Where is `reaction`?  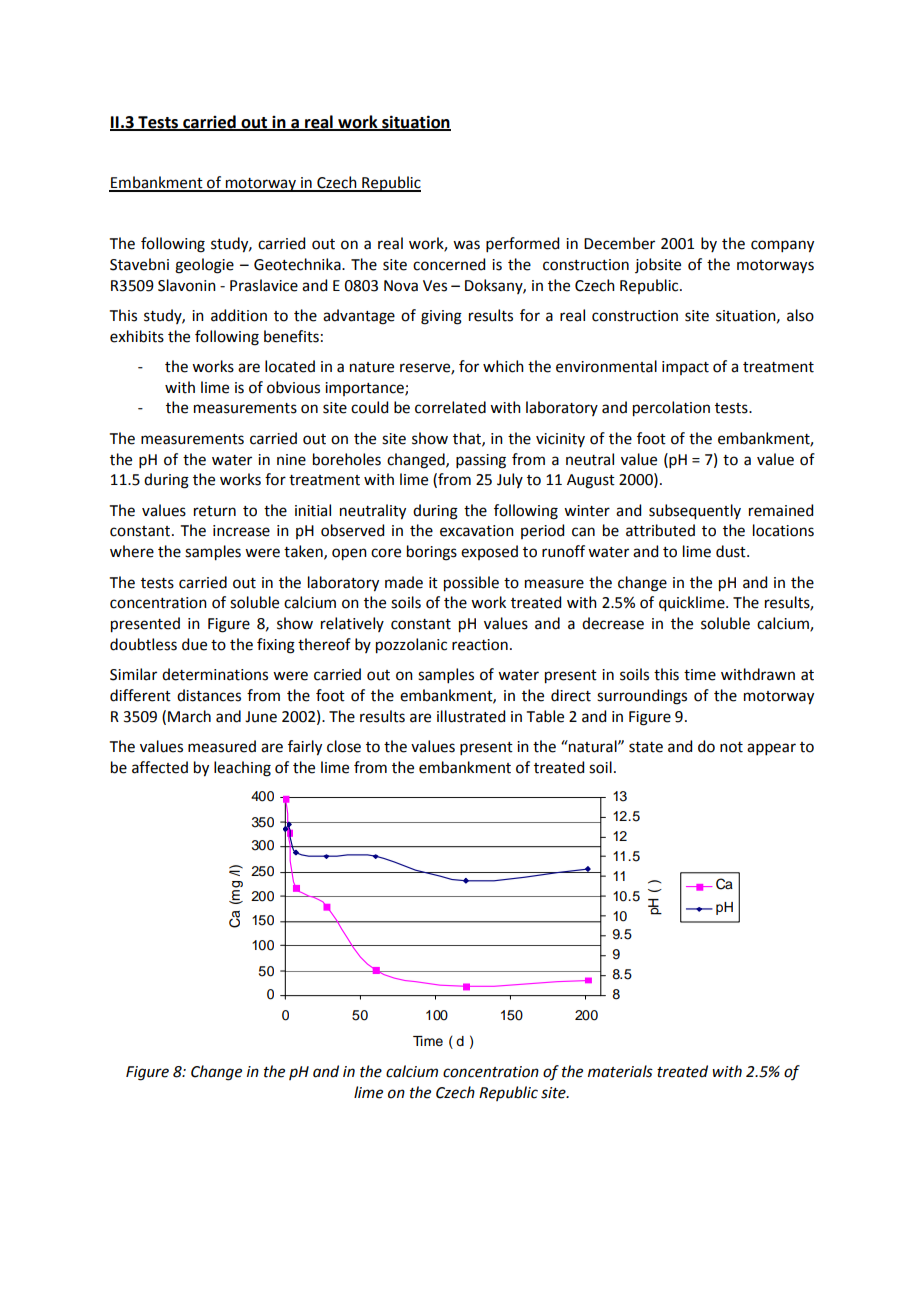
reaction is located at coordinates (480, 645).
